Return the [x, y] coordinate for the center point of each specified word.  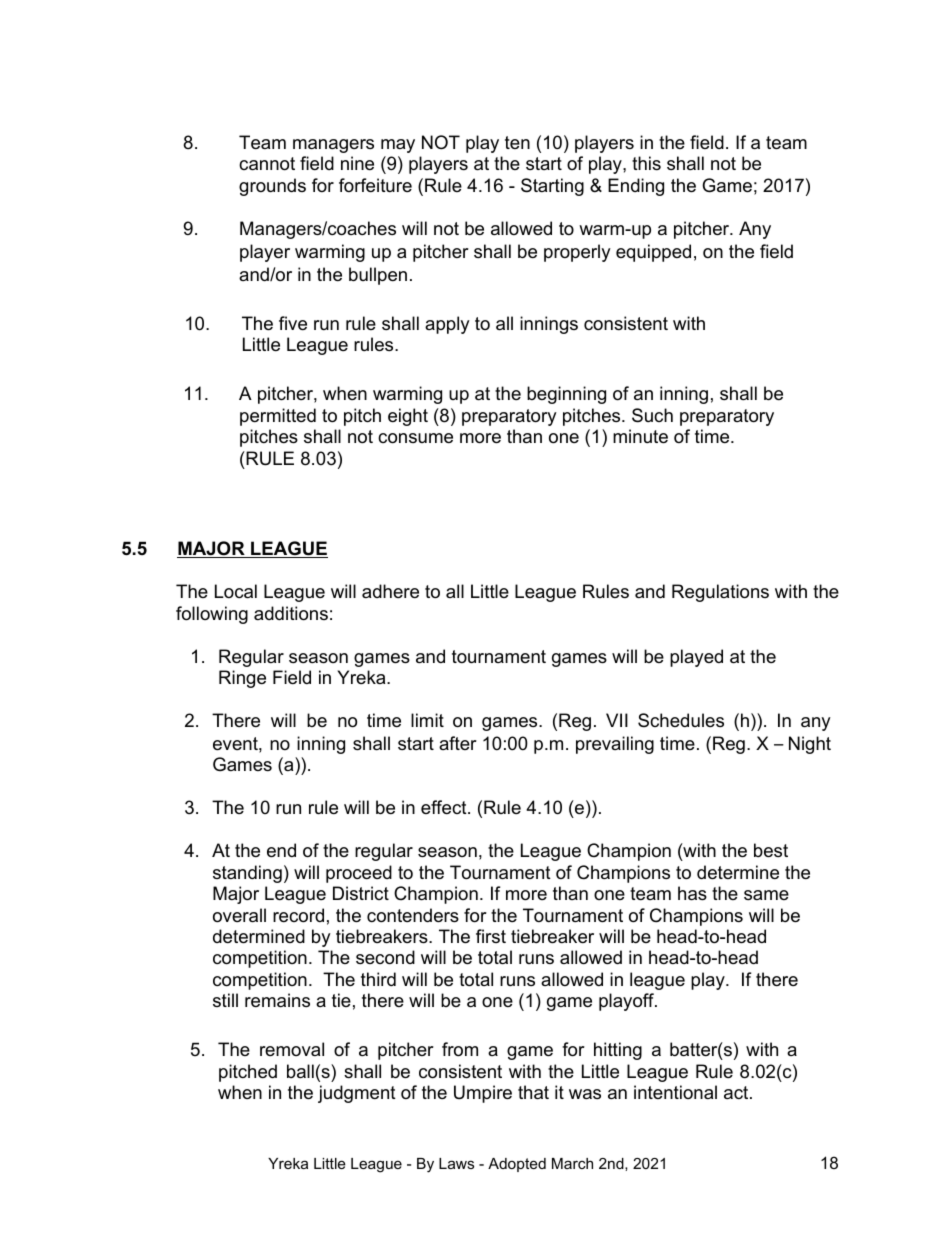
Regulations [720, 593]
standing [247, 874]
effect [445, 807]
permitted [278, 417]
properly [577, 253]
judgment [357, 1094]
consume [415, 438]
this [646, 163]
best [771, 850]
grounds [272, 187]
